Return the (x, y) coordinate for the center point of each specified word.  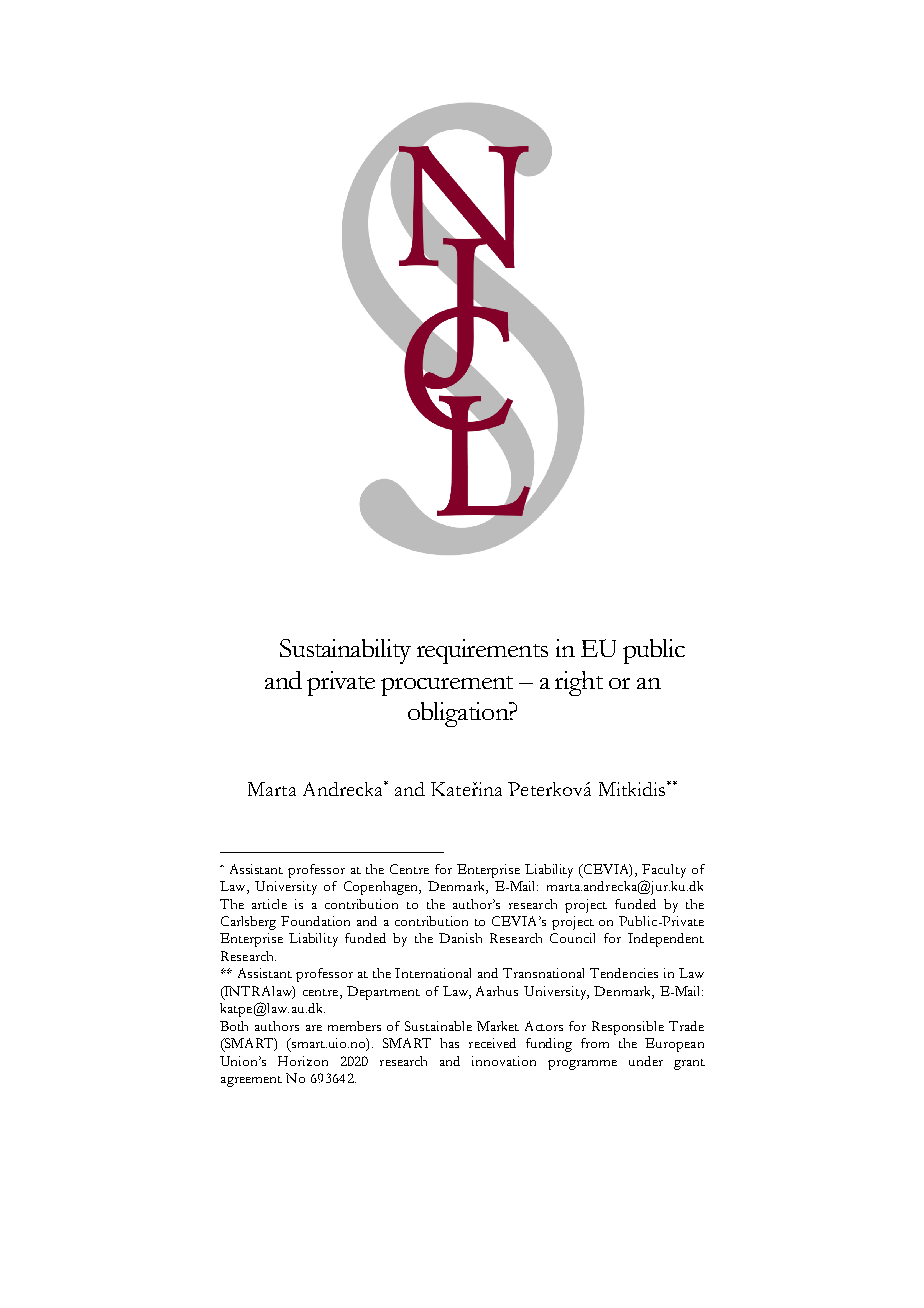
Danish (460, 938)
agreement (251, 1081)
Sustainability (345, 651)
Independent (666, 940)
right (579, 683)
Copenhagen (382, 888)
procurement (447, 686)
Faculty (664, 871)
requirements (482, 651)
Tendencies (624, 973)
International (433, 973)
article (269, 904)
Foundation (315, 921)
